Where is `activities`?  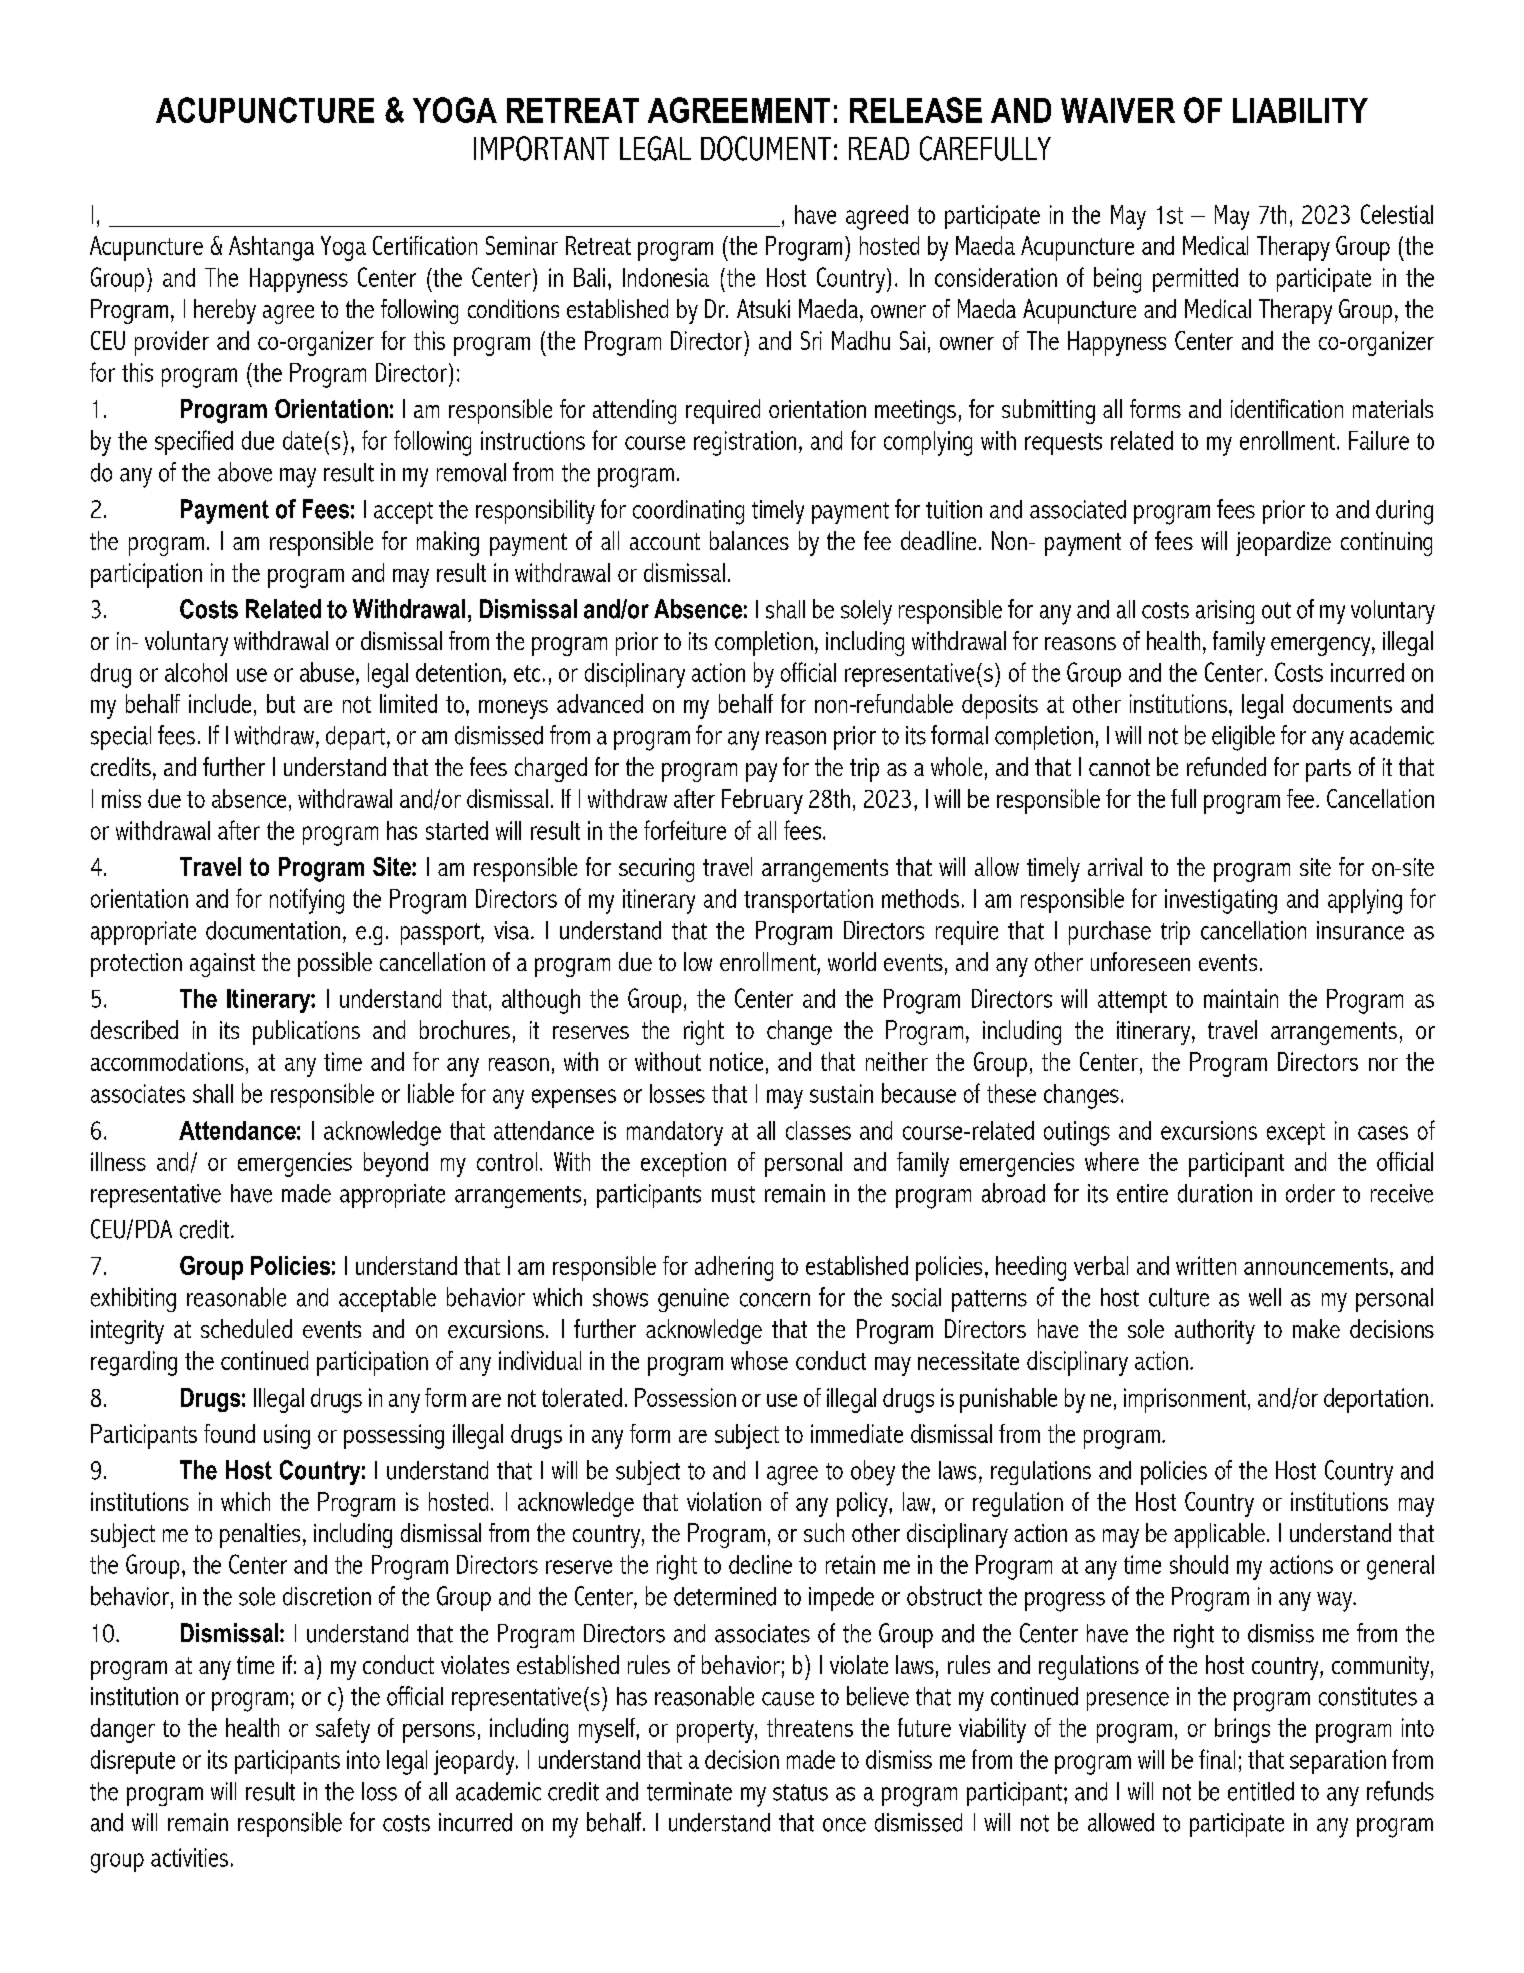
activities is located at coordinates (189, 1857).
